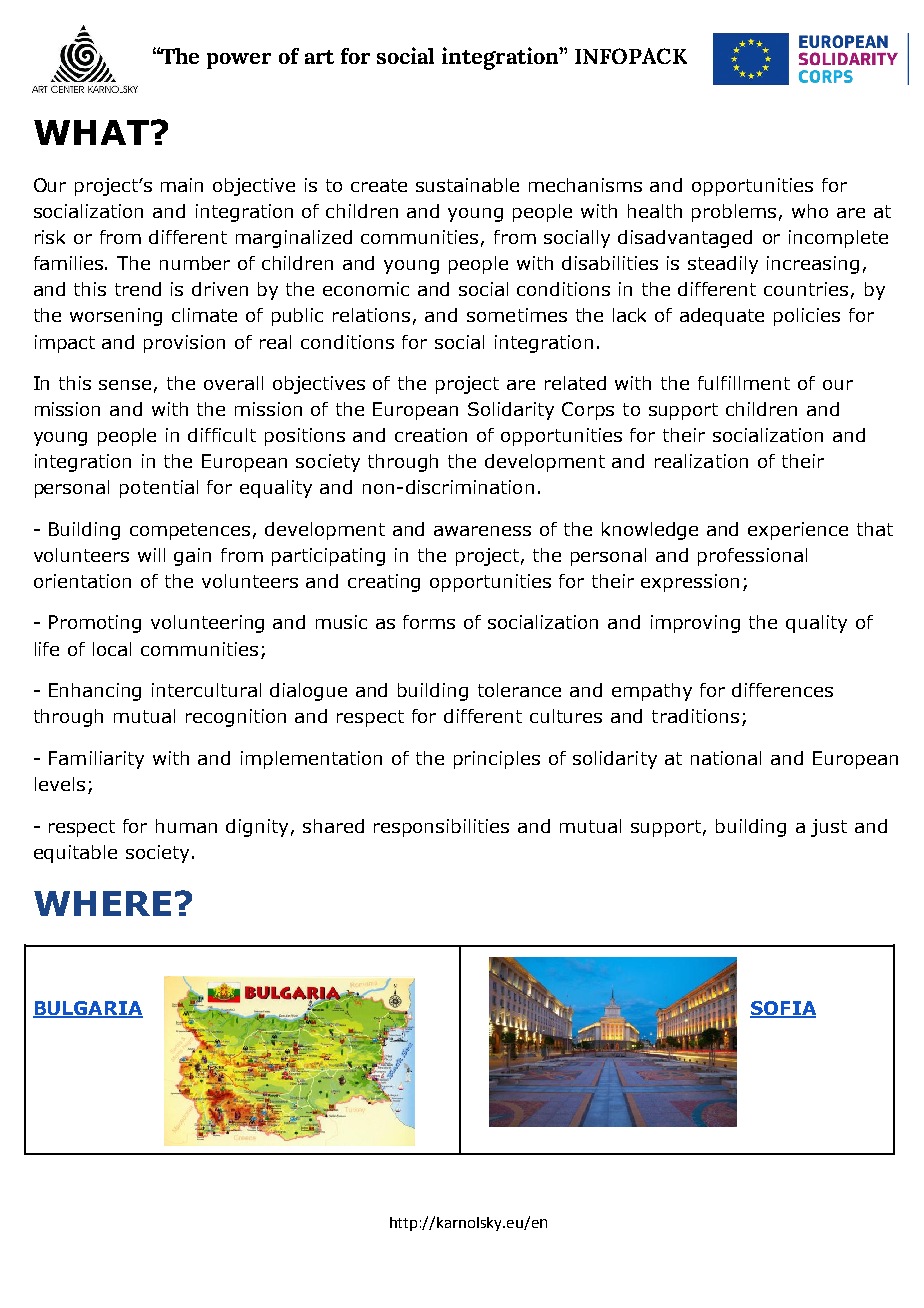  What do you see at coordinates (497, 760) in the screenshot?
I see `principles` at bounding box center [497, 760].
